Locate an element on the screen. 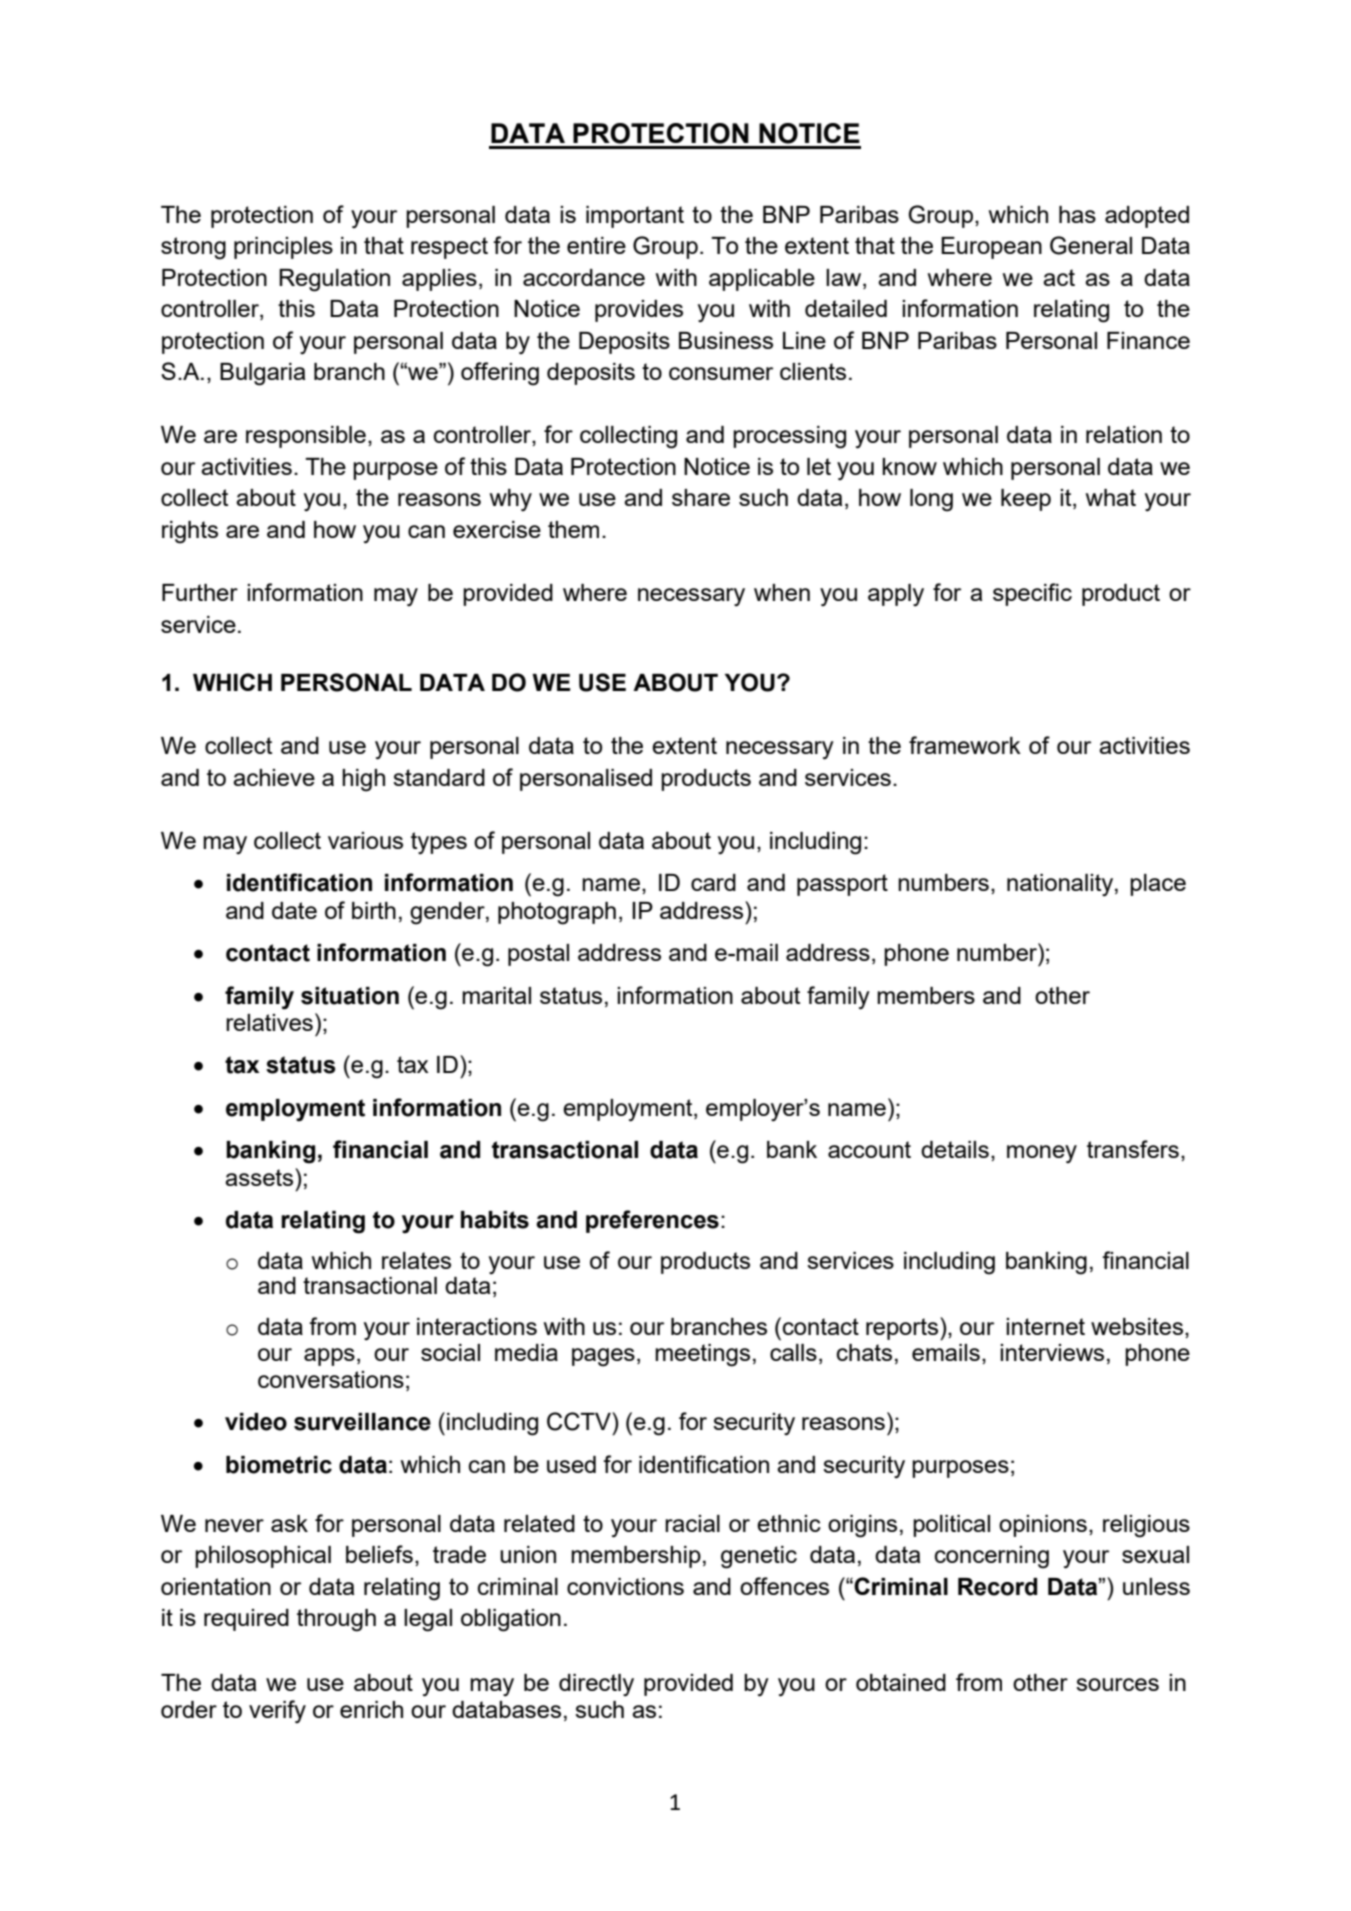  important is located at coordinates (635, 217).
